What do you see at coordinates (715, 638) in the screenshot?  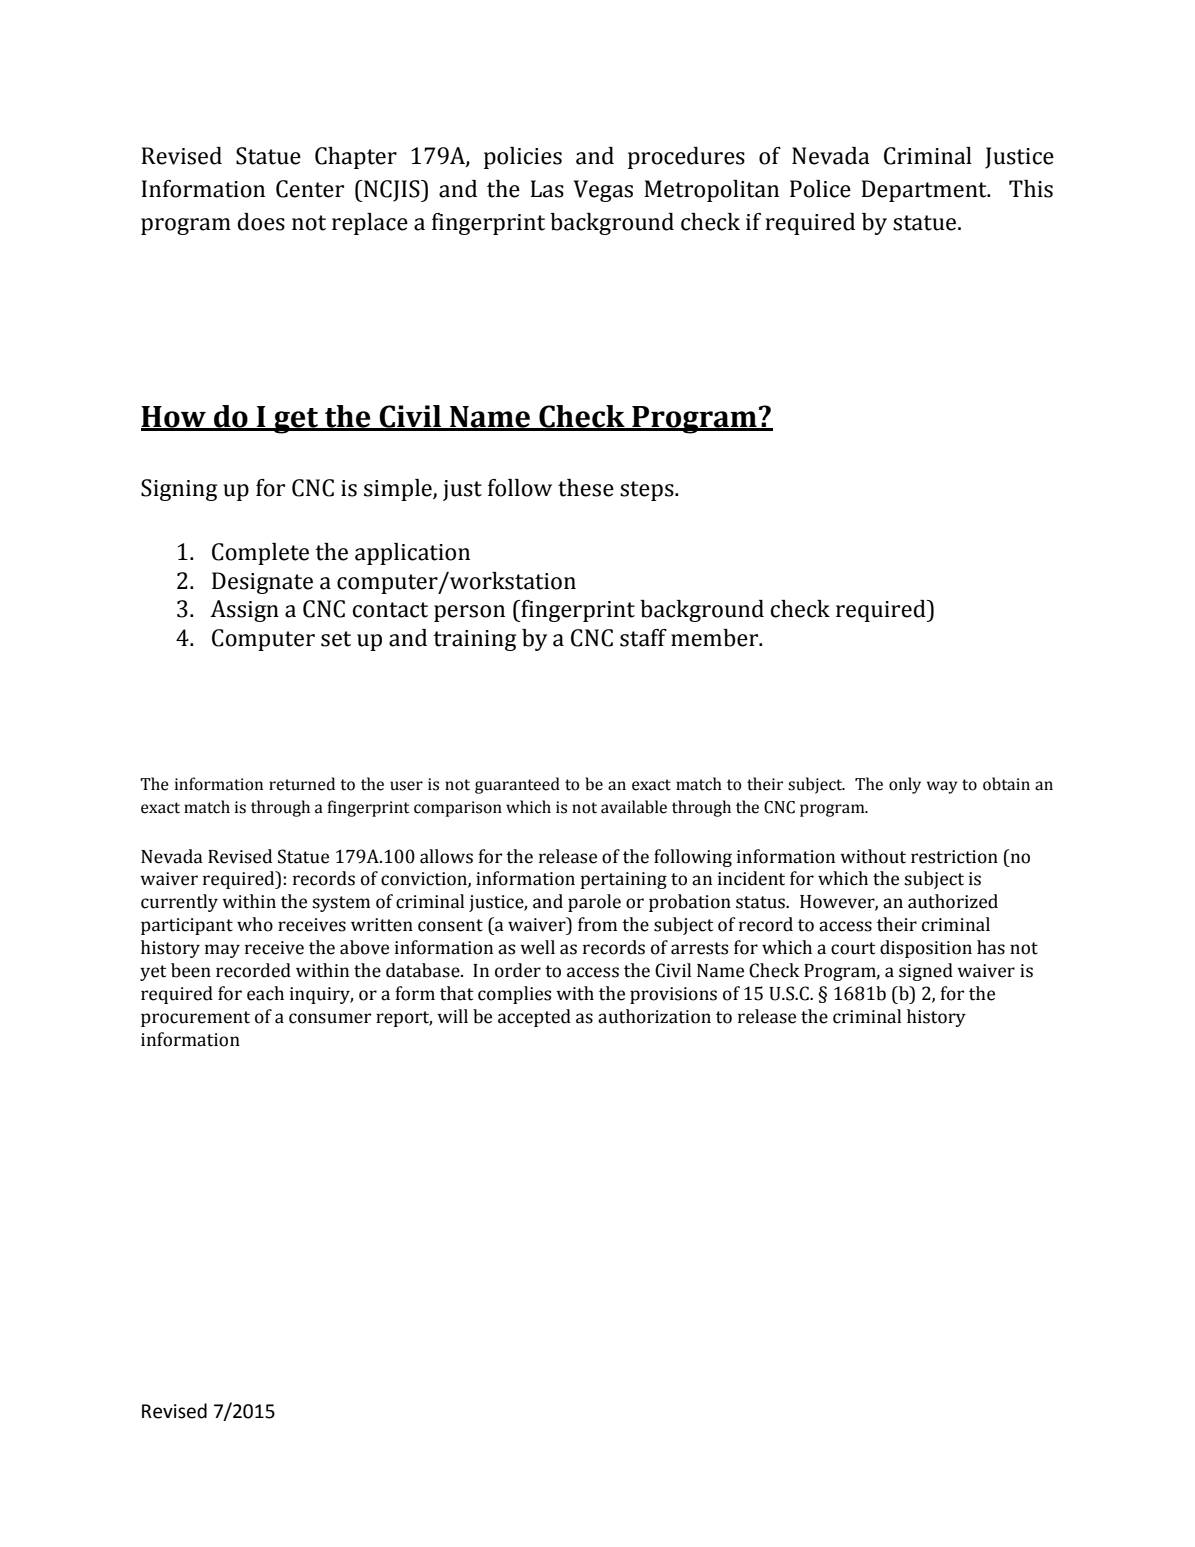 I see `member` at bounding box center [715, 638].
